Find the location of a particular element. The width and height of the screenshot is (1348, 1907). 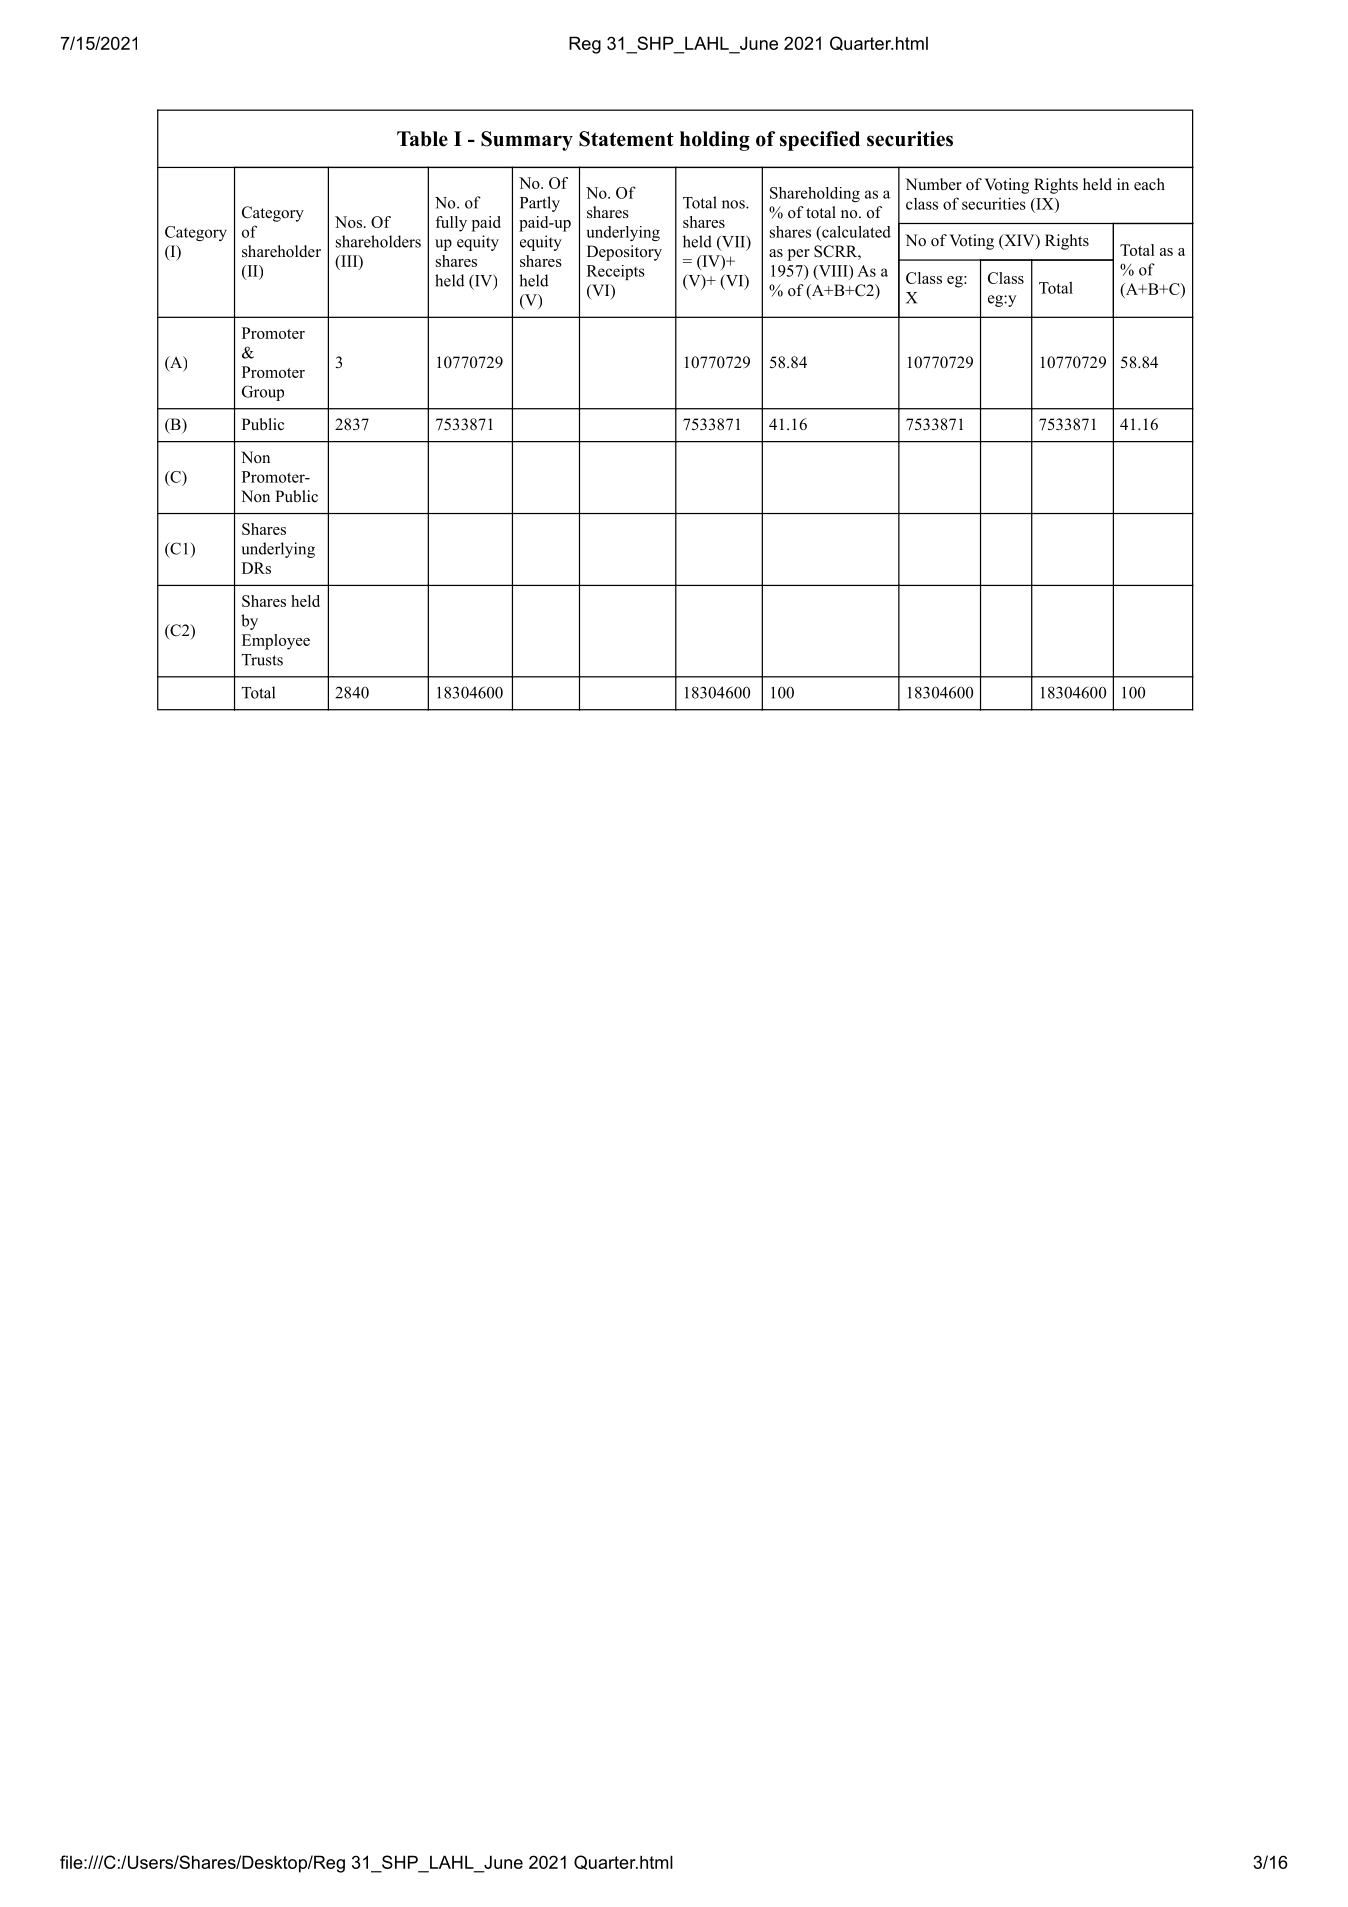

Employee is located at coordinates (276, 642).
